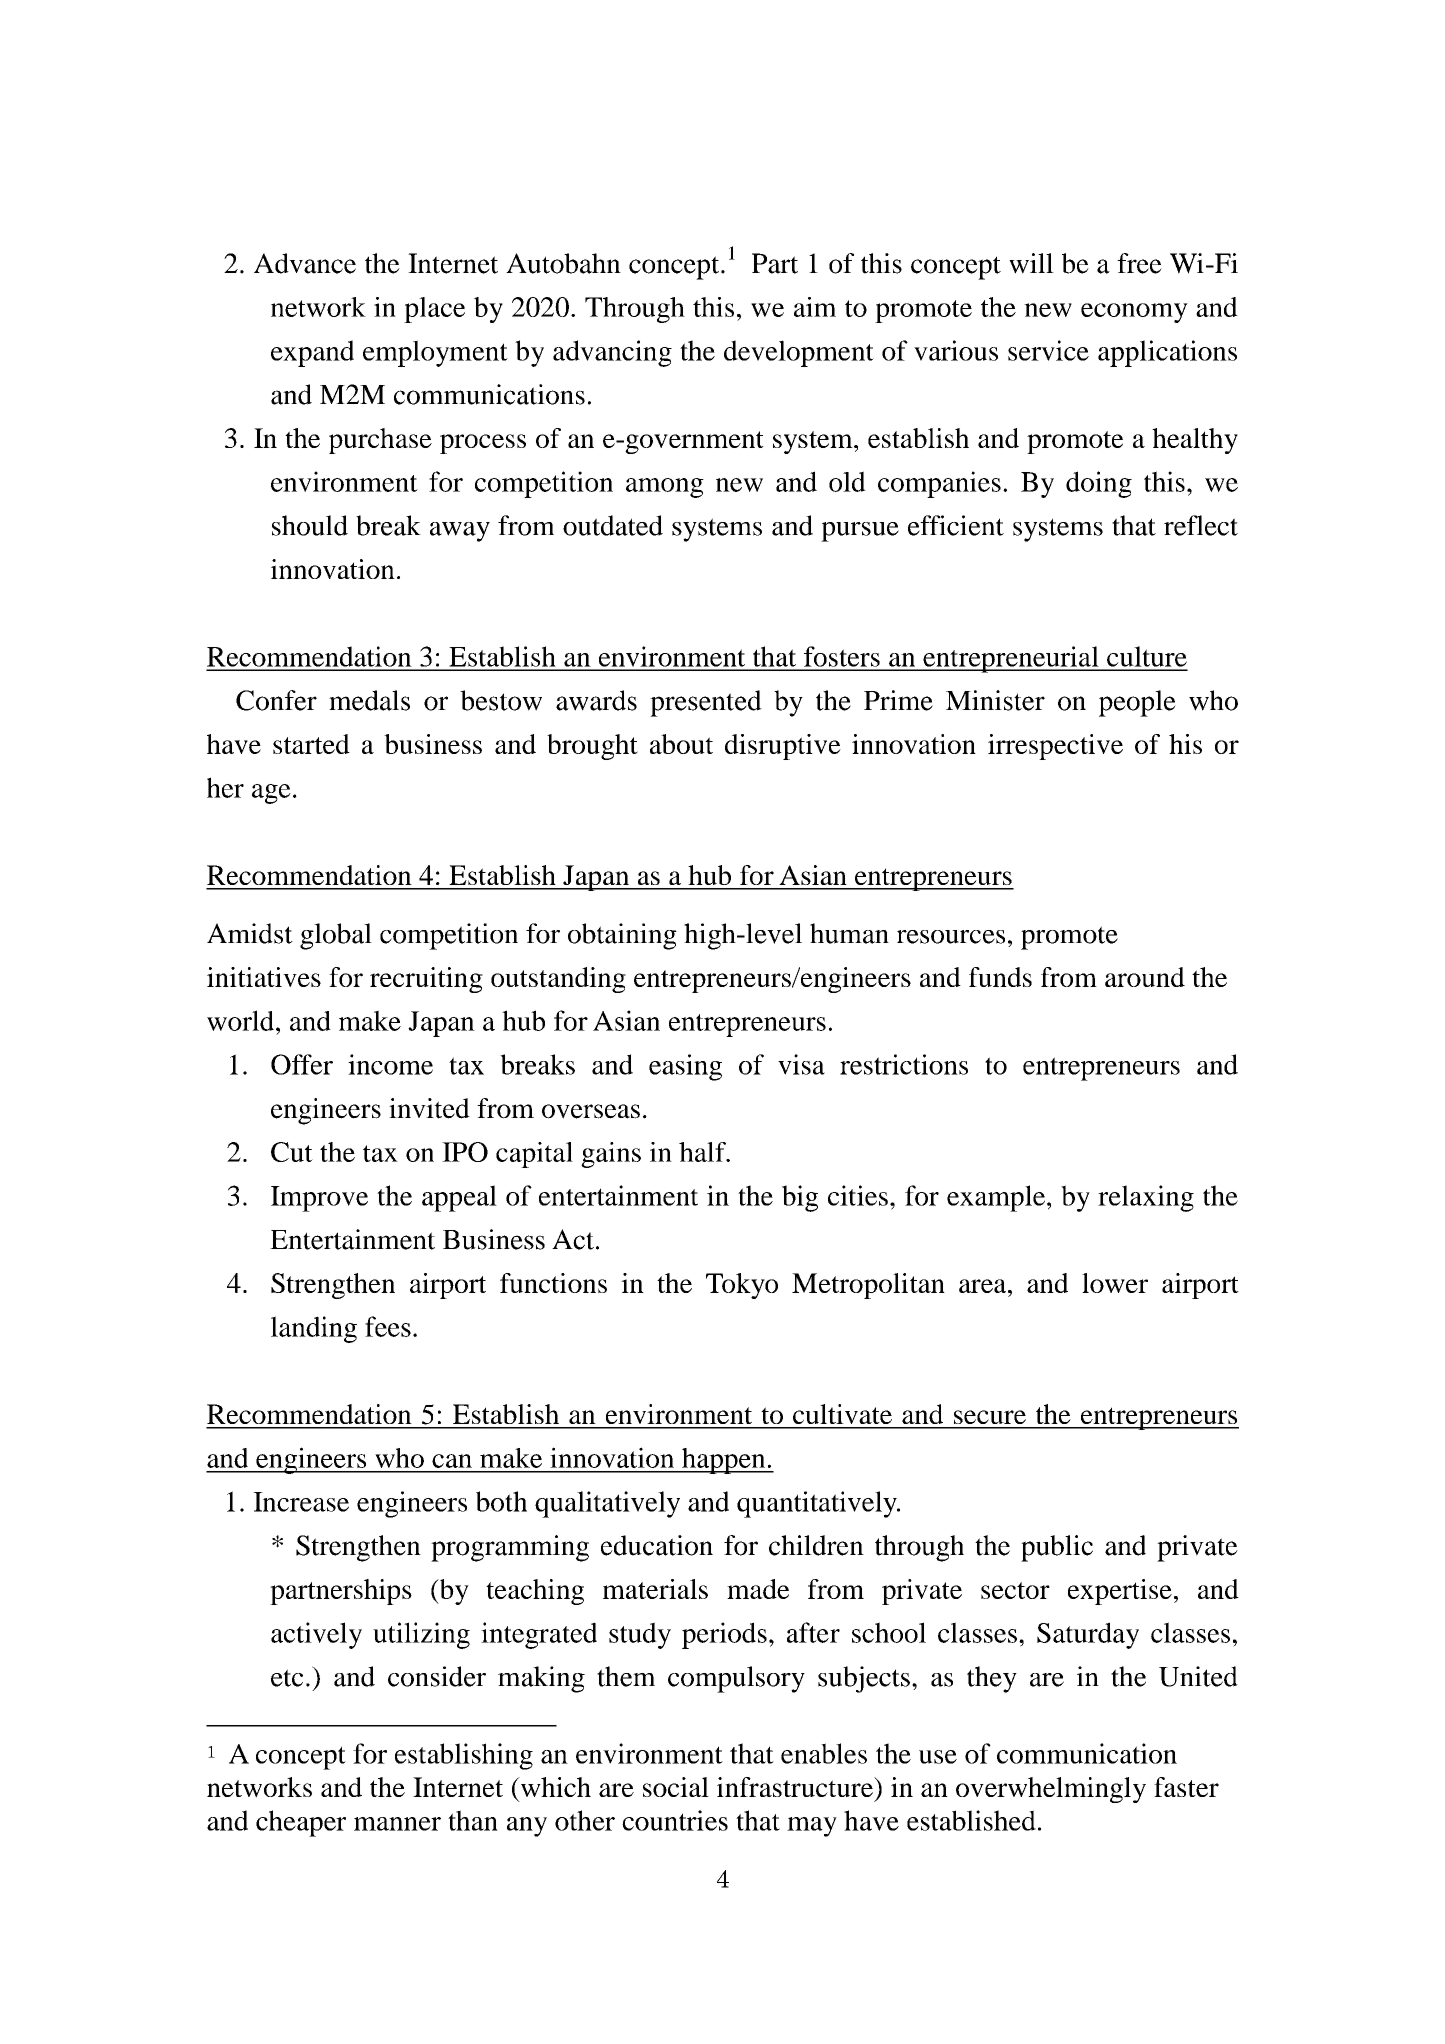 The width and height of the screenshot is (1445, 2044). I want to click on economy, so click(1134, 313).
